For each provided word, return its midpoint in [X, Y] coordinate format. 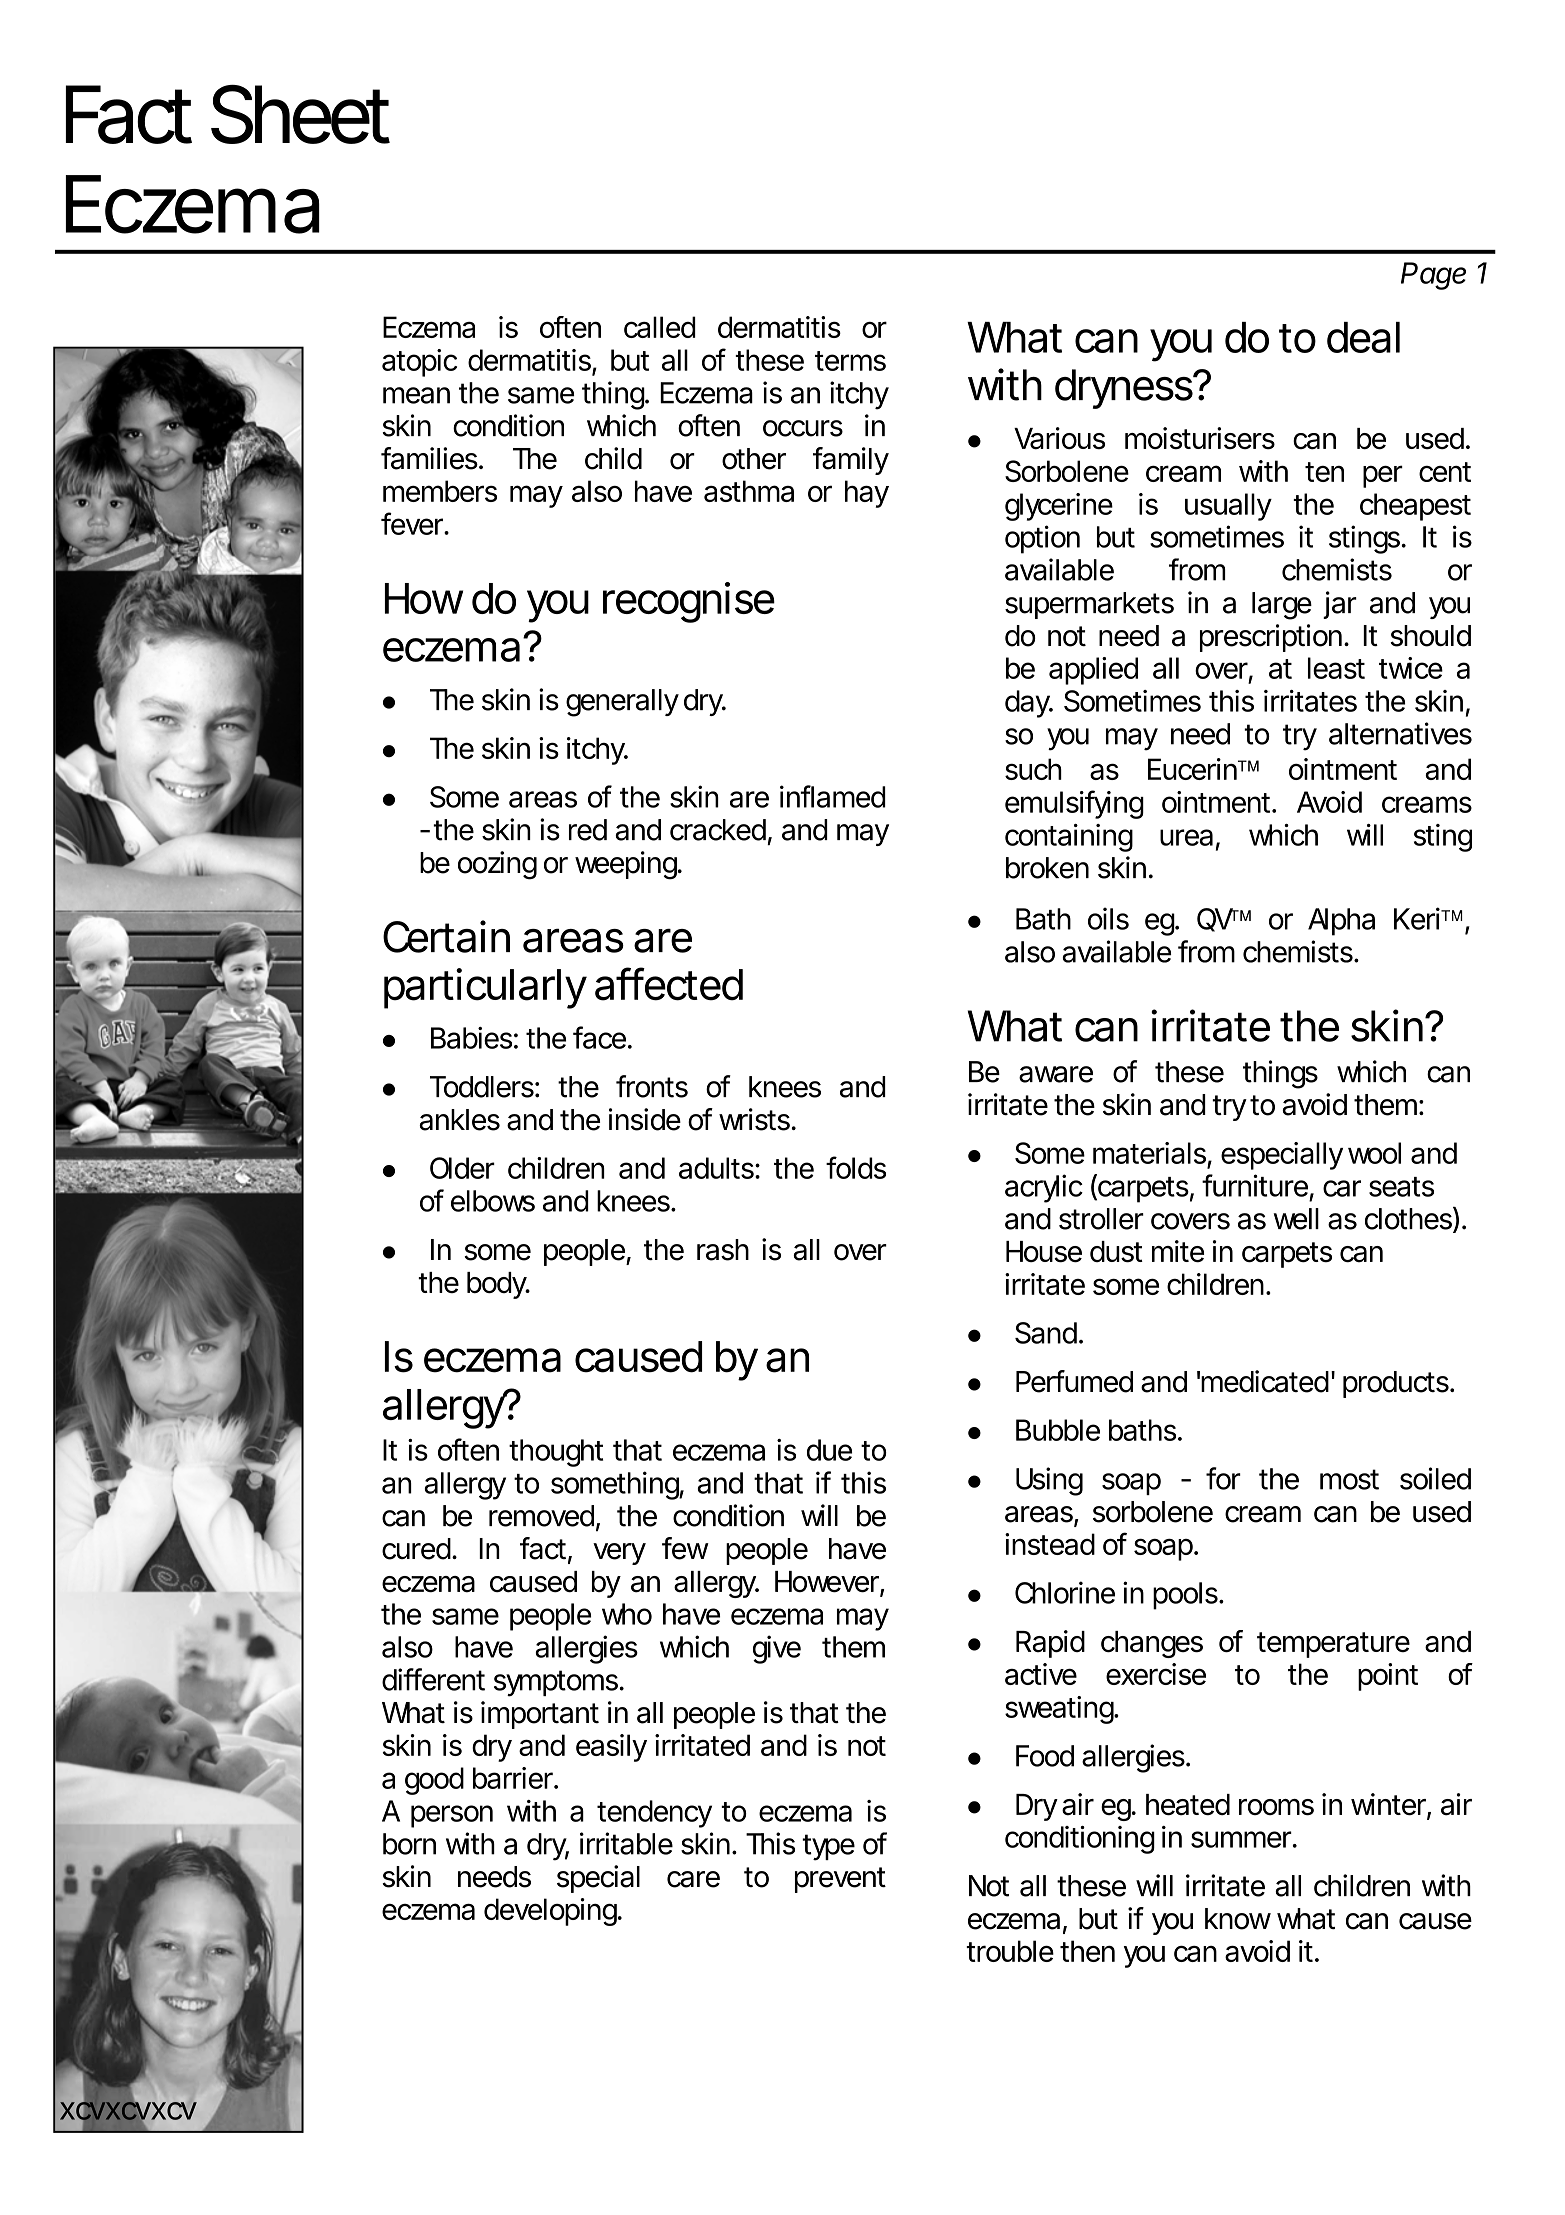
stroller [1101, 1219]
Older [462, 1168]
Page [1433, 276]
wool [1374, 1153]
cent [1445, 472]
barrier [513, 1778]
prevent [840, 1880]
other [754, 459]
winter [1388, 1804]
